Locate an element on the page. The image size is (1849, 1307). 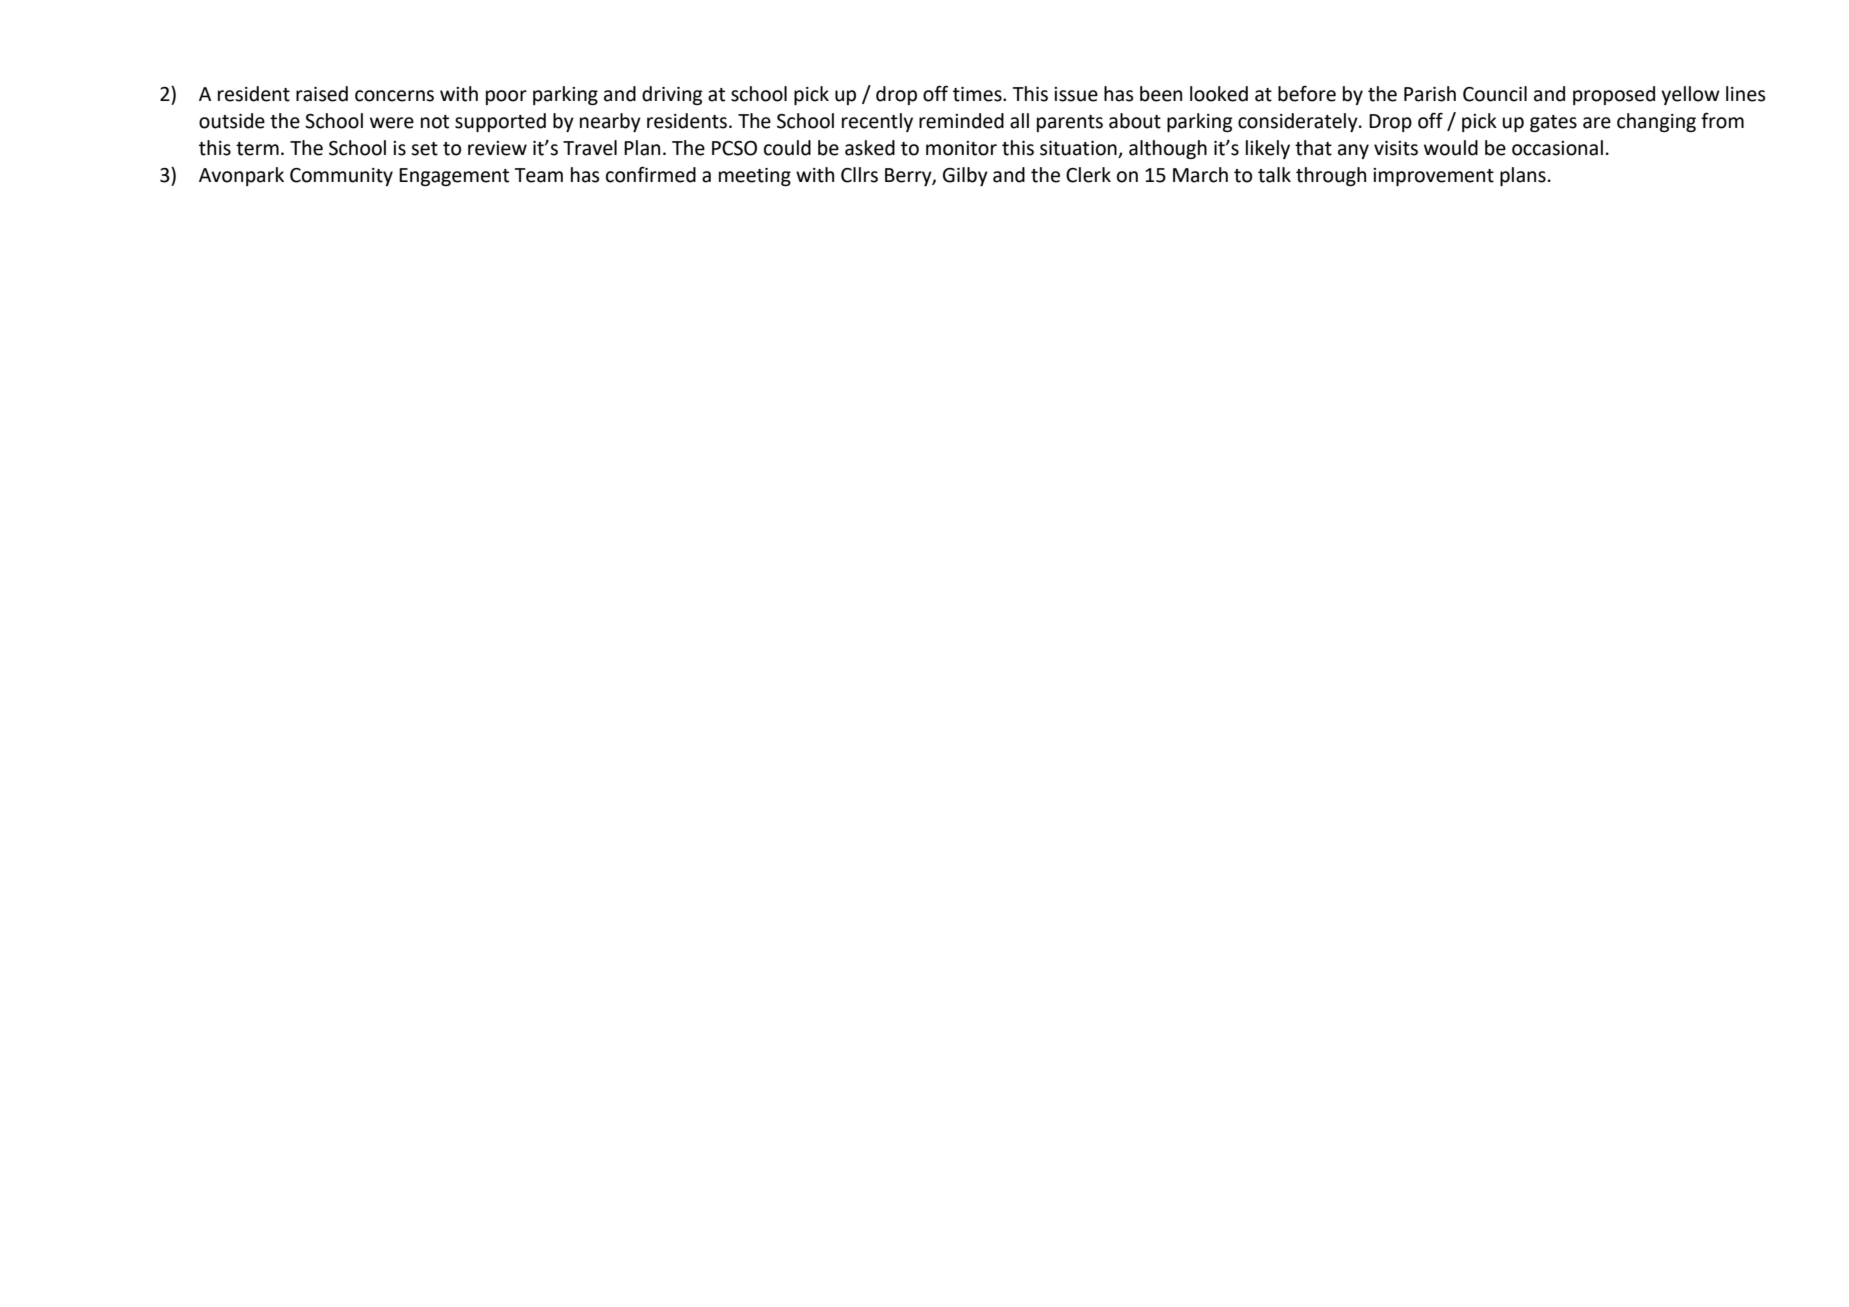
proposed is located at coordinates (1614, 95).
